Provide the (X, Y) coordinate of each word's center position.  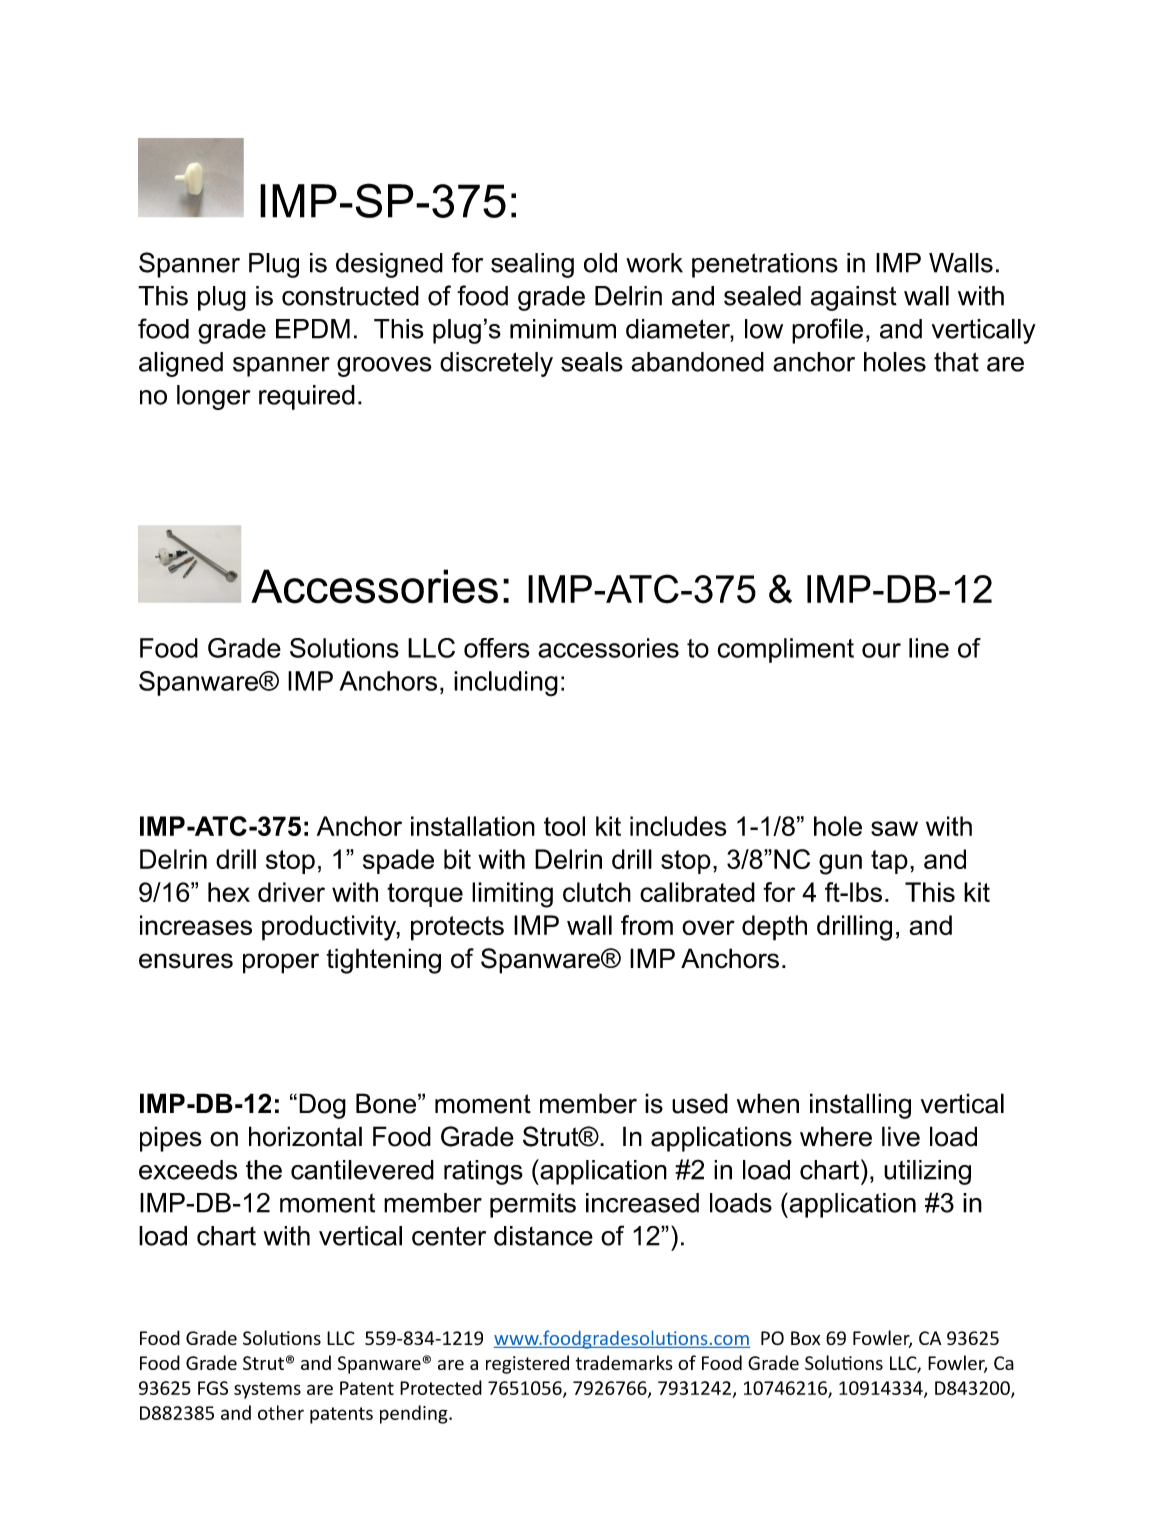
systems (267, 1390)
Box (805, 1338)
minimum (563, 329)
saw (894, 828)
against (854, 298)
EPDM (313, 329)
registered (527, 1364)
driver (291, 892)
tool (564, 826)
